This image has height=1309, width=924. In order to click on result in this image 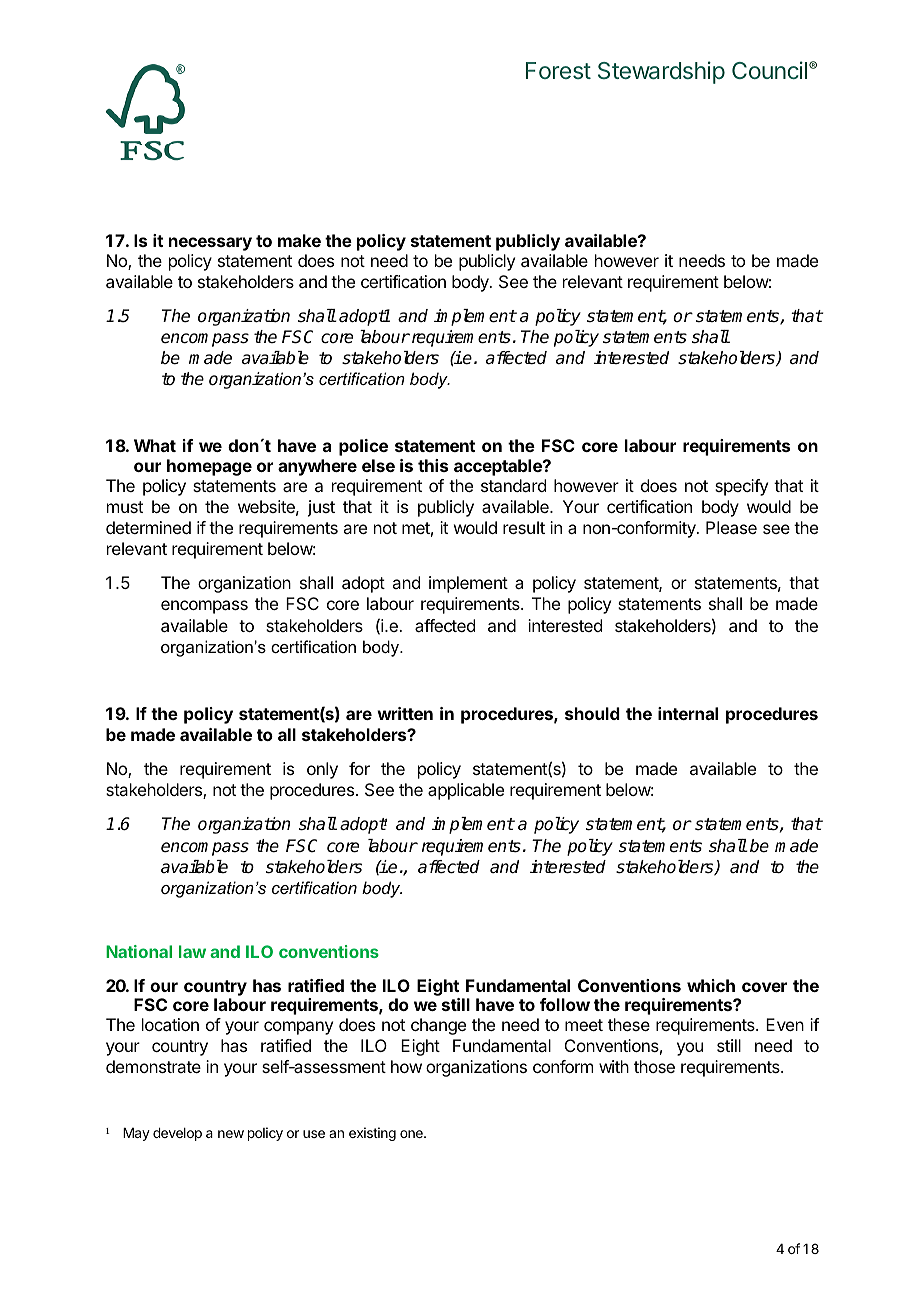, I will do `click(524, 527)`.
